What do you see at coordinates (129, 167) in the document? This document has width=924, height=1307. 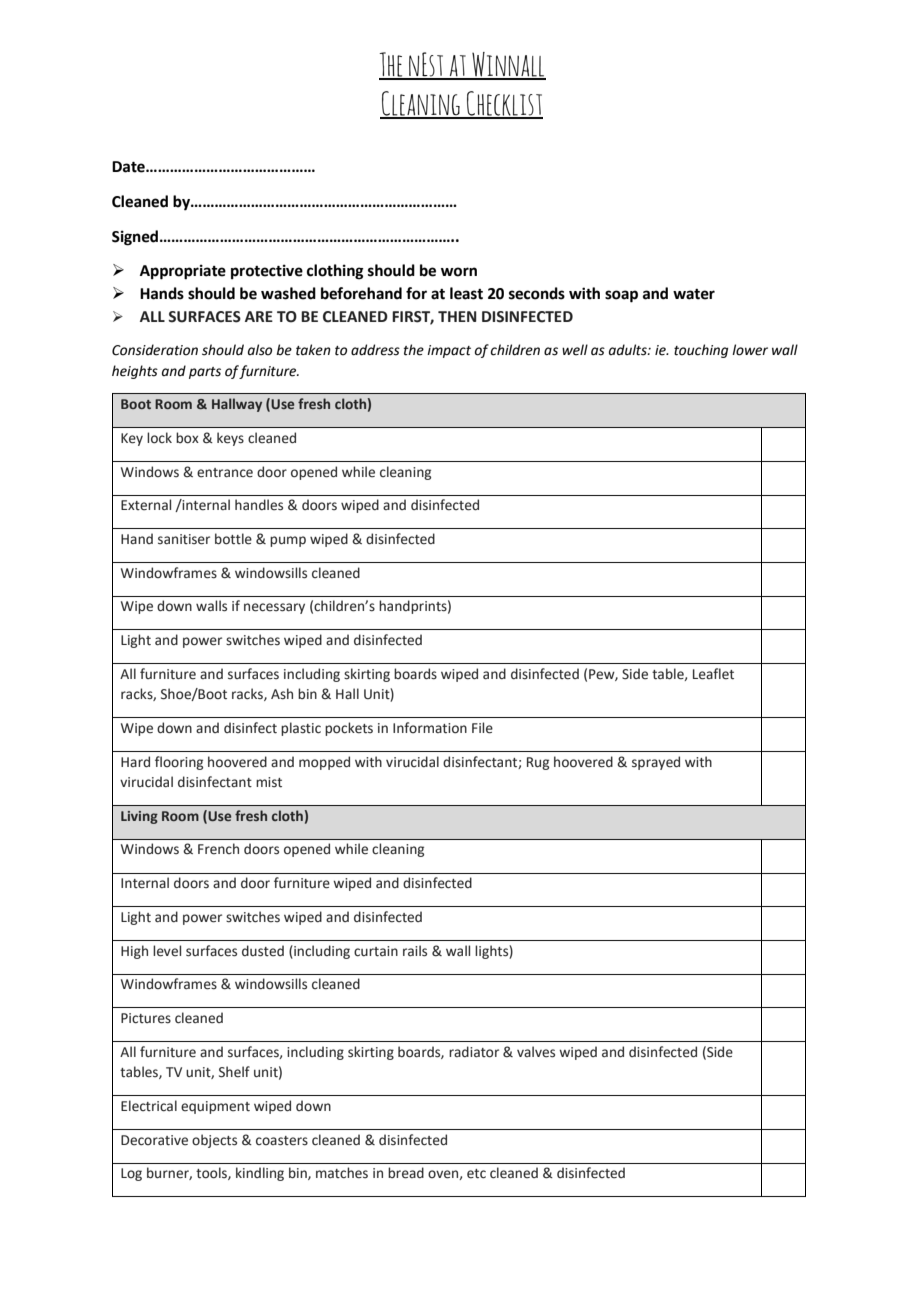 I see `Date` at bounding box center [129, 167].
